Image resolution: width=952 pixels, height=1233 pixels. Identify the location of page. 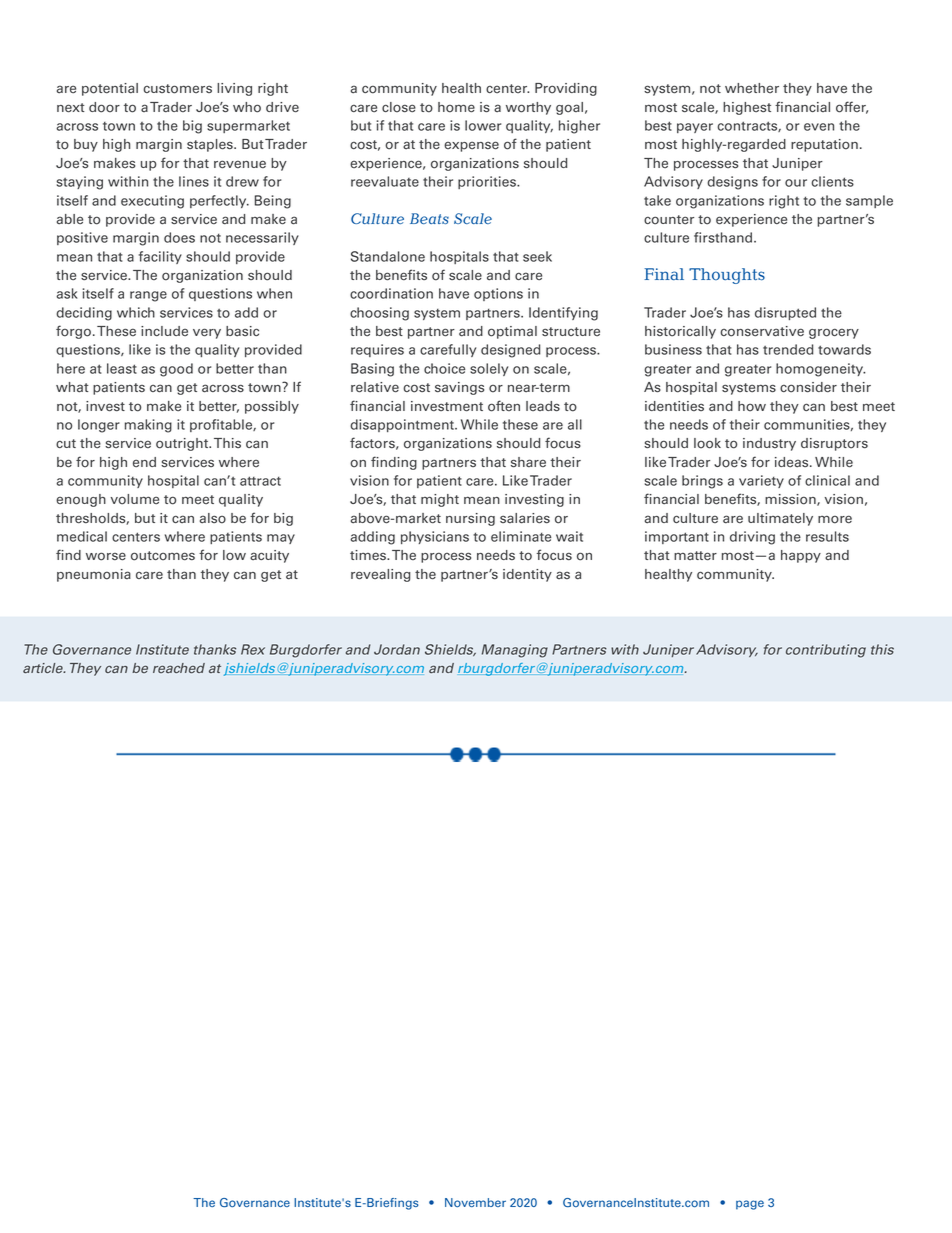
(750, 1205).
